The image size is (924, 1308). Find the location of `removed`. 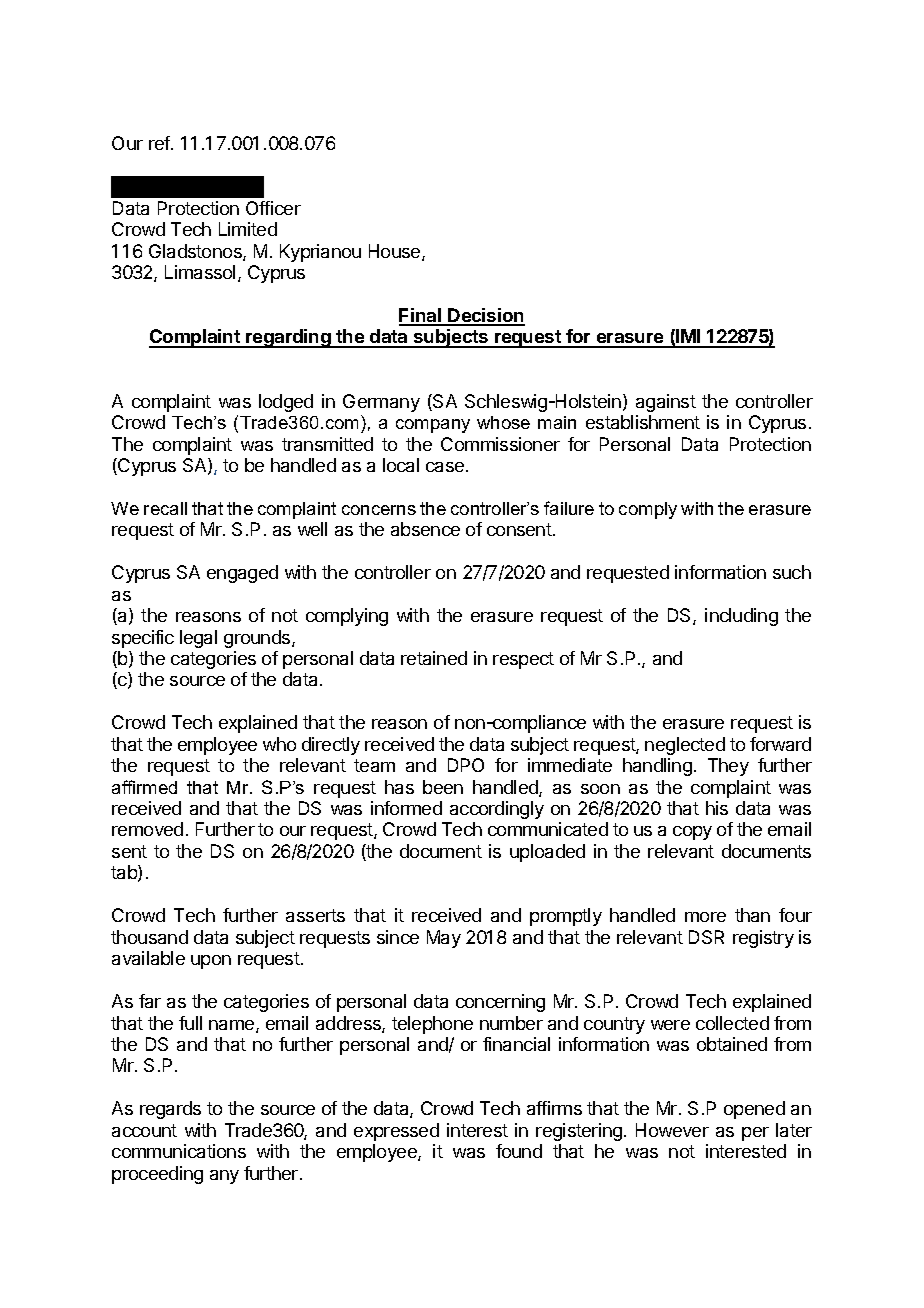

removed is located at coordinates (147, 829).
